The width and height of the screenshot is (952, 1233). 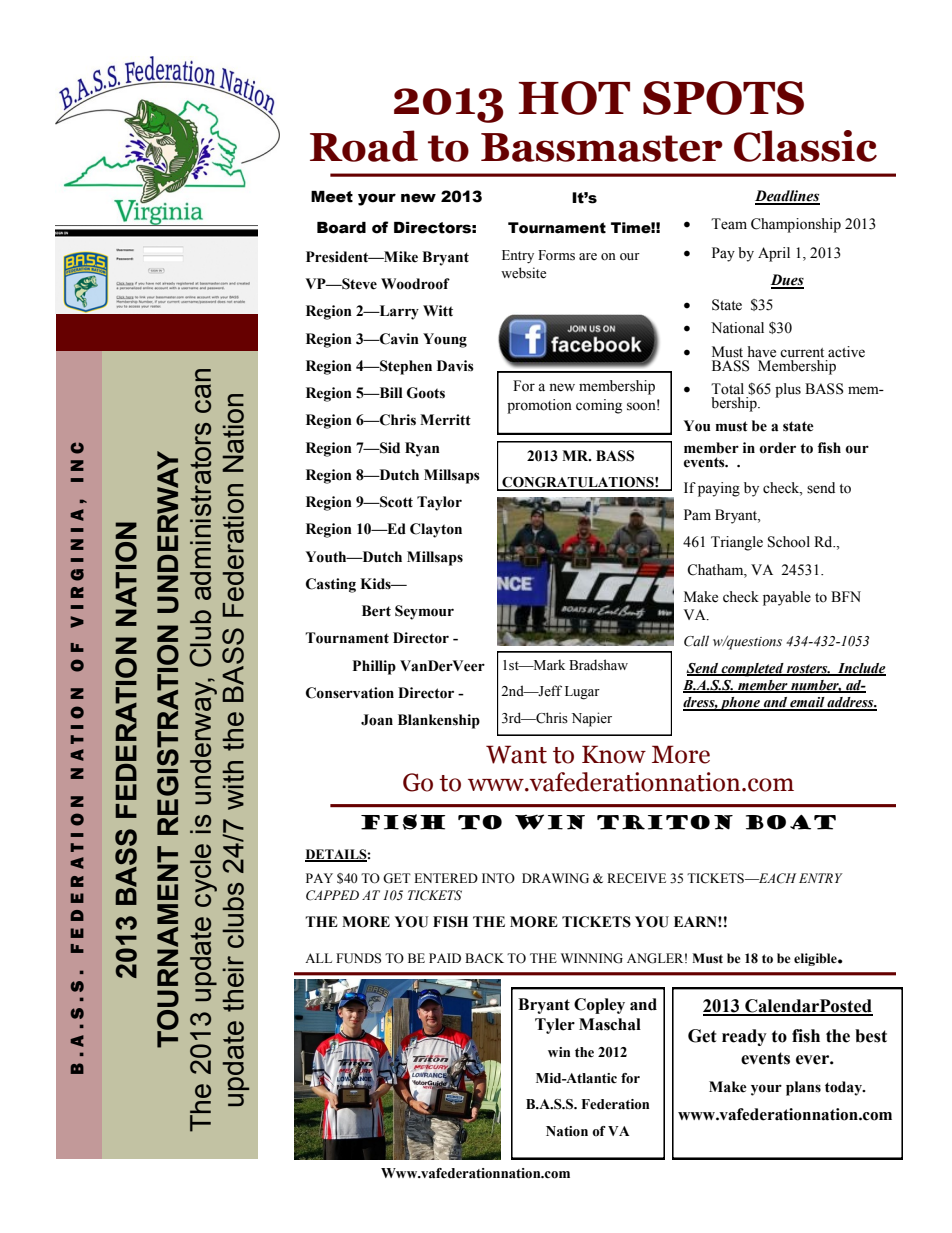 I want to click on Taylor, so click(x=439, y=503).
